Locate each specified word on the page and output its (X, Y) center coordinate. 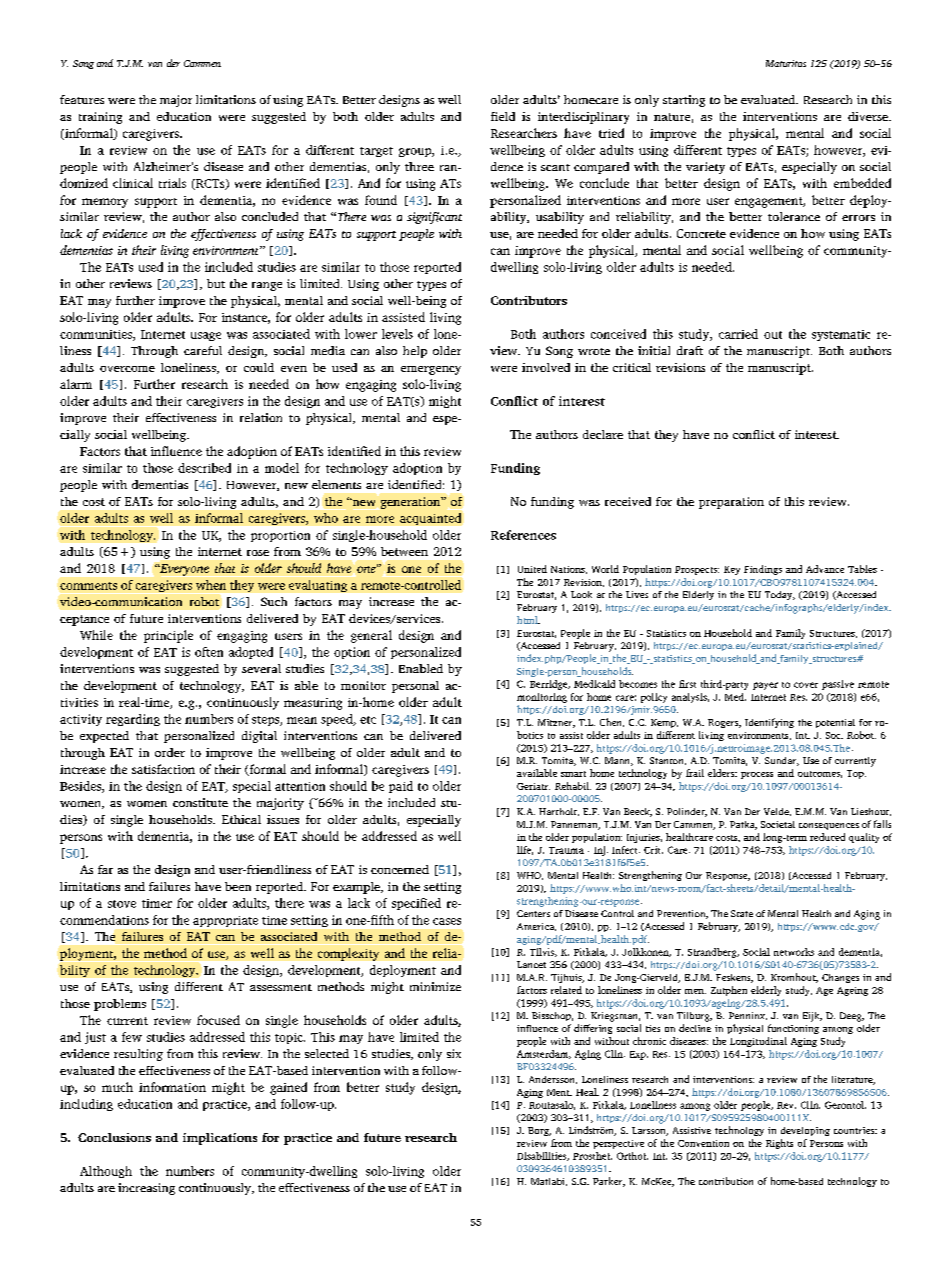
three (419, 166)
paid (401, 787)
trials (172, 183)
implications (220, 1139)
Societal (778, 824)
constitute (200, 802)
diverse (869, 116)
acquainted (430, 519)
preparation (731, 503)
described (204, 468)
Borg (539, 1131)
